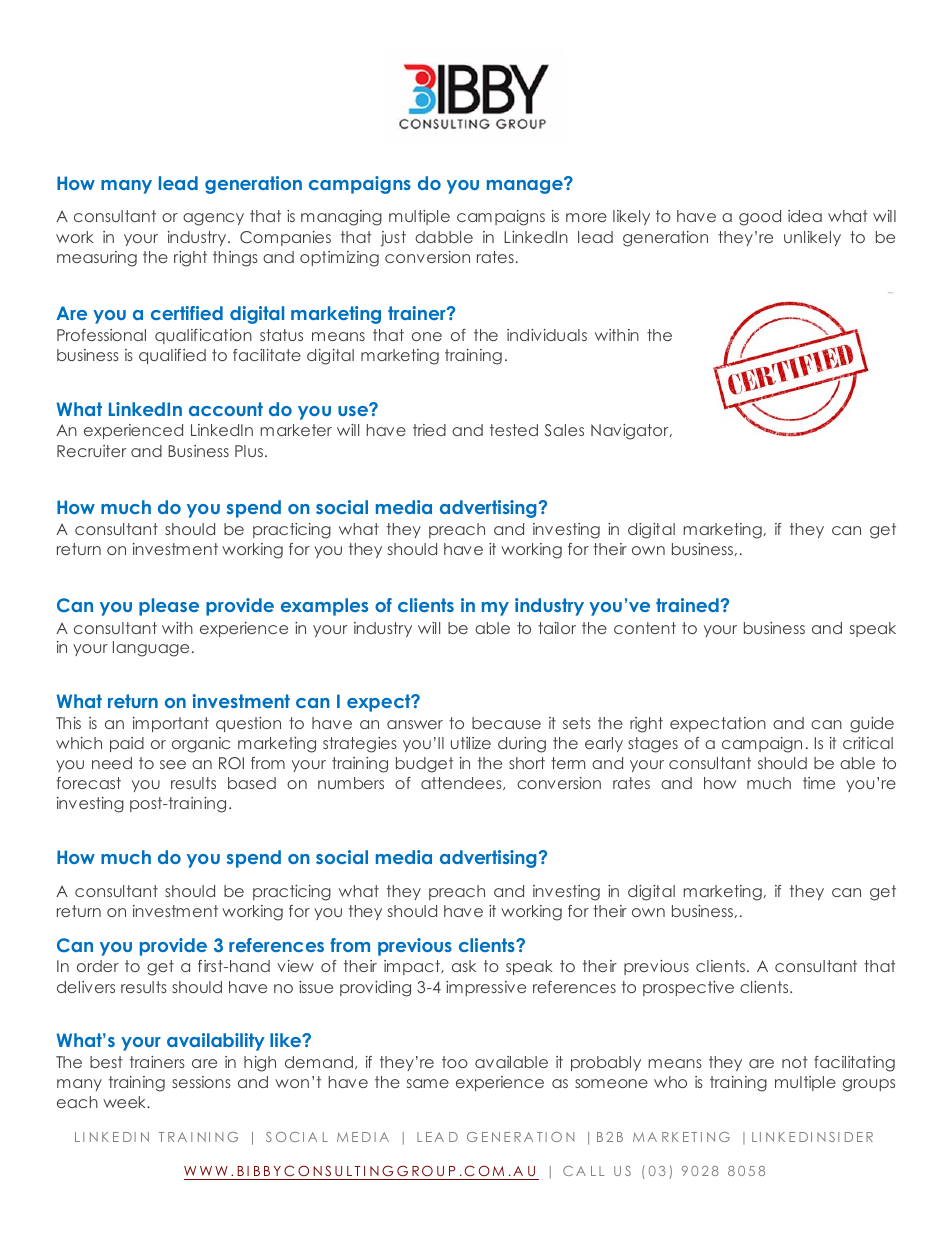 The width and height of the document is (952, 1233). What do you see at coordinates (213, 219) in the document?
I see `agency` at bounding box center [213, 219].
